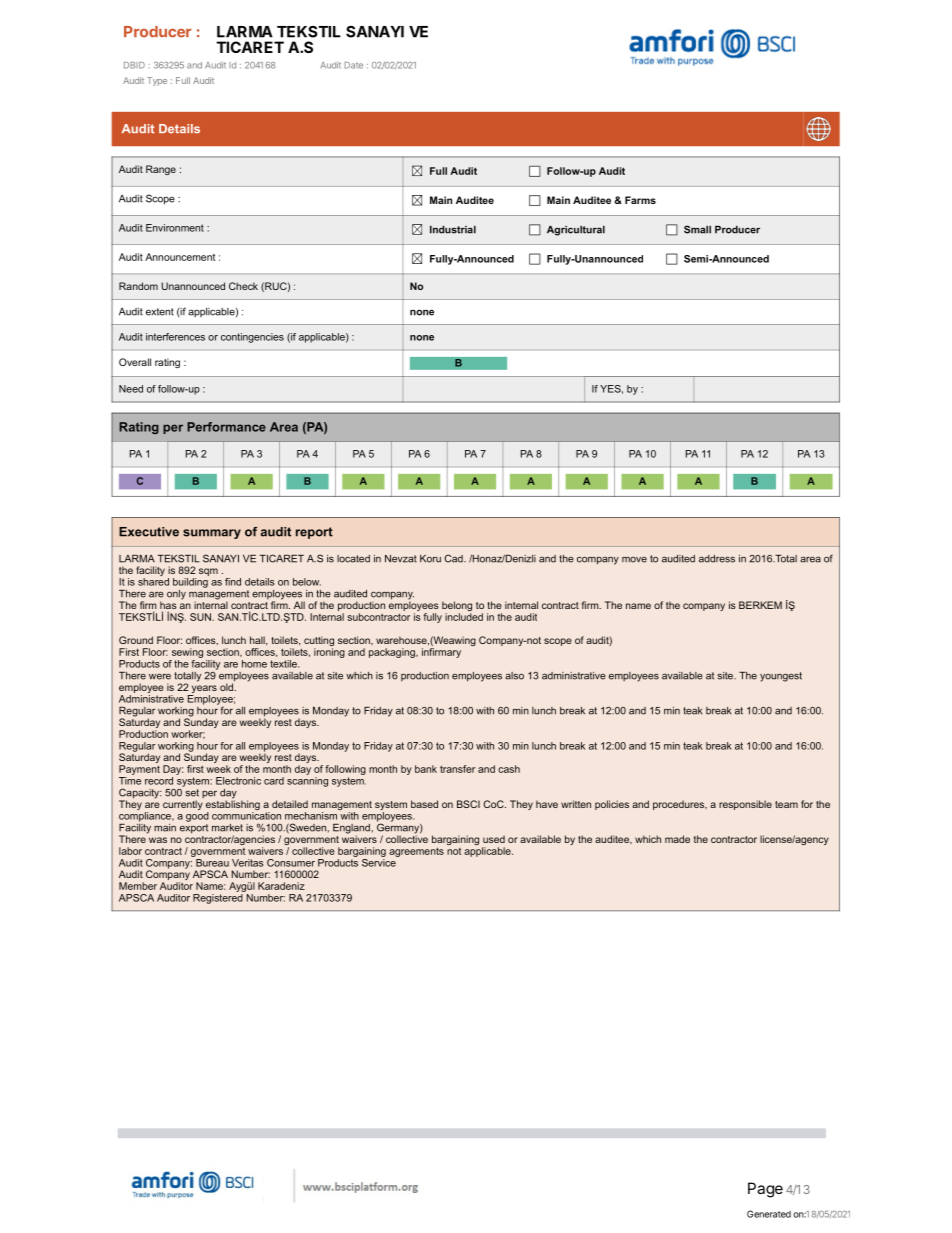  I want to click on youngest, so click(781, 677).
